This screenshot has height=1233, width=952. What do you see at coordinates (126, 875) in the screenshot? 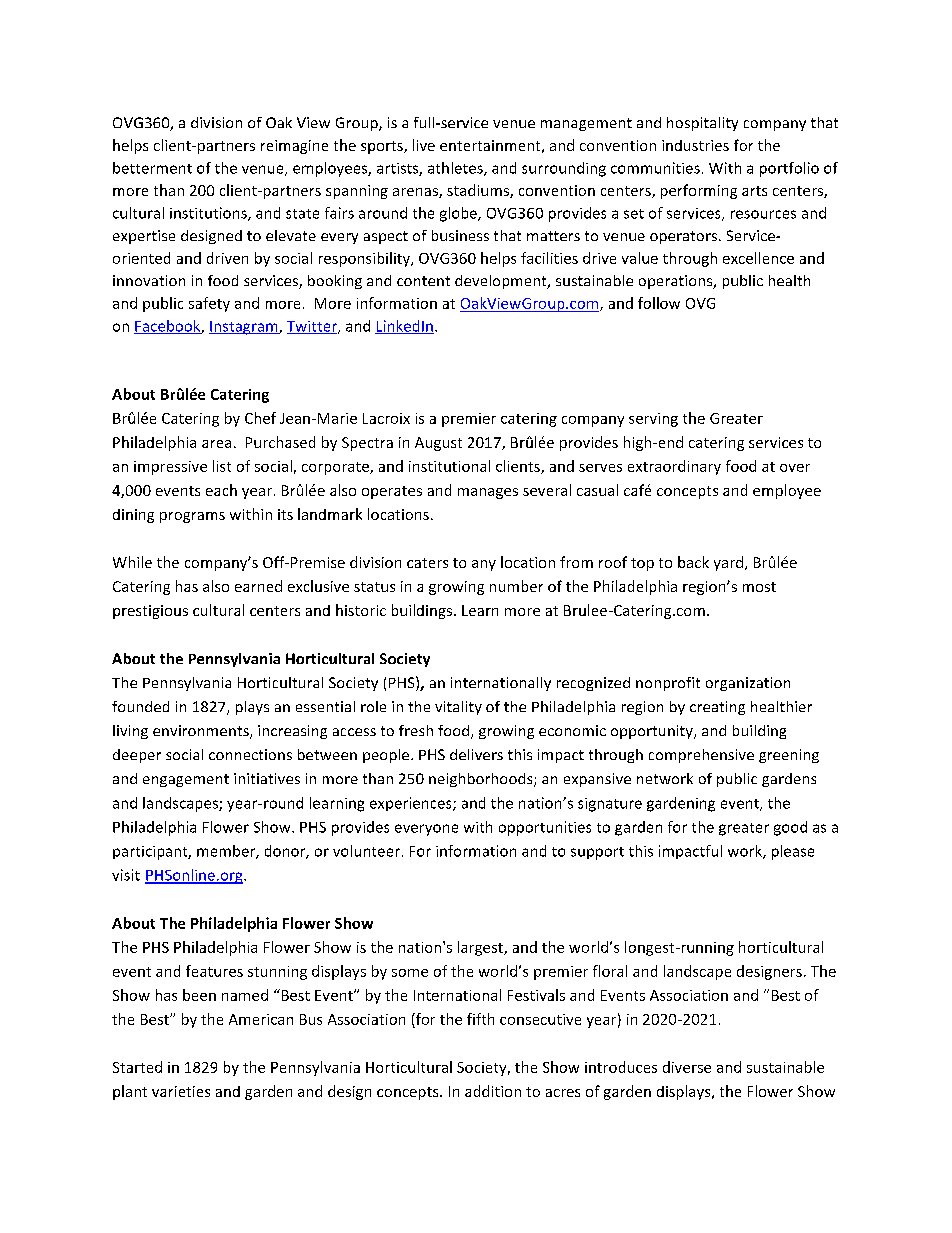
I see `visit` at bounding box center [126, 875].
